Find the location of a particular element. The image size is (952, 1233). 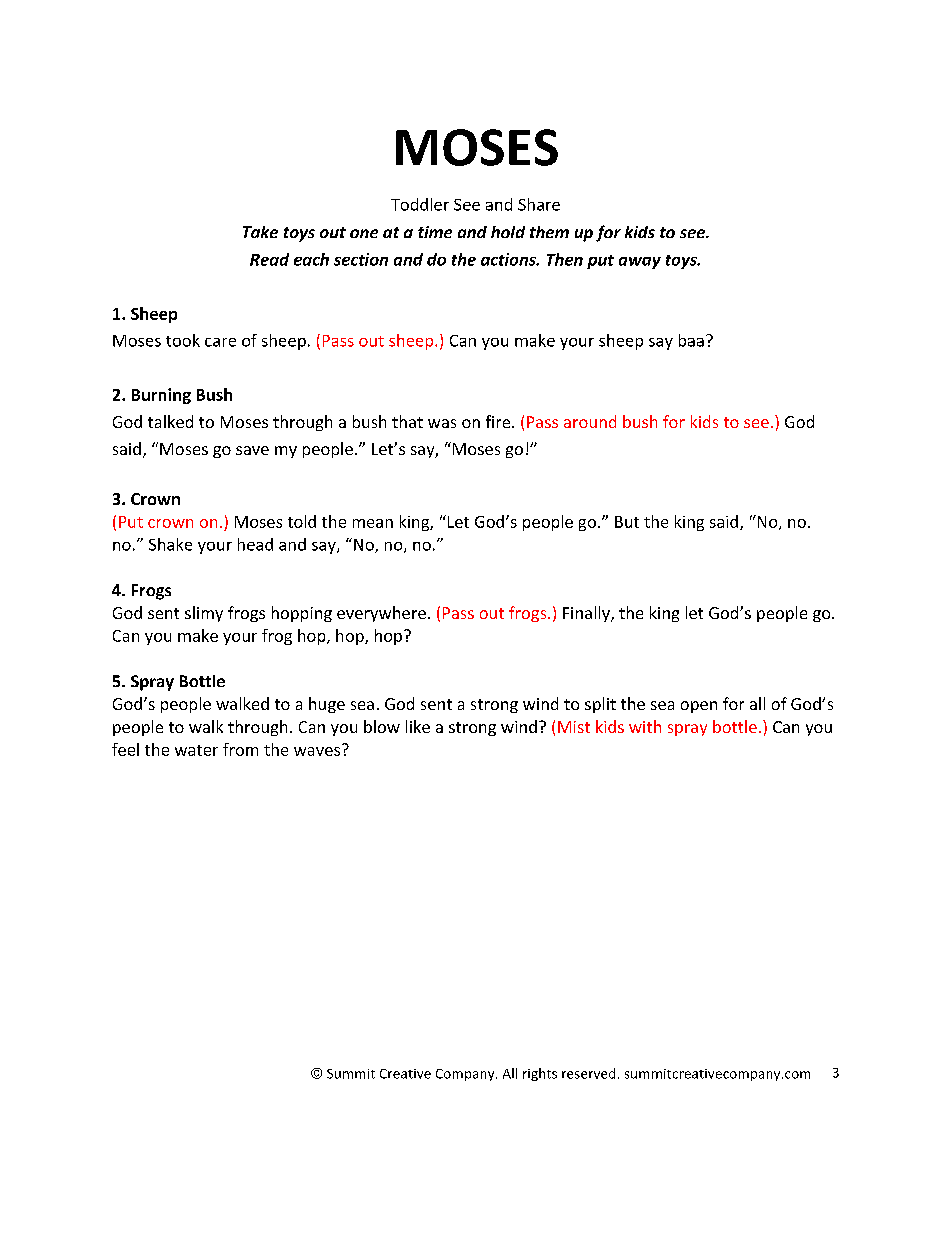

like is located at coordinates (418, 726).
